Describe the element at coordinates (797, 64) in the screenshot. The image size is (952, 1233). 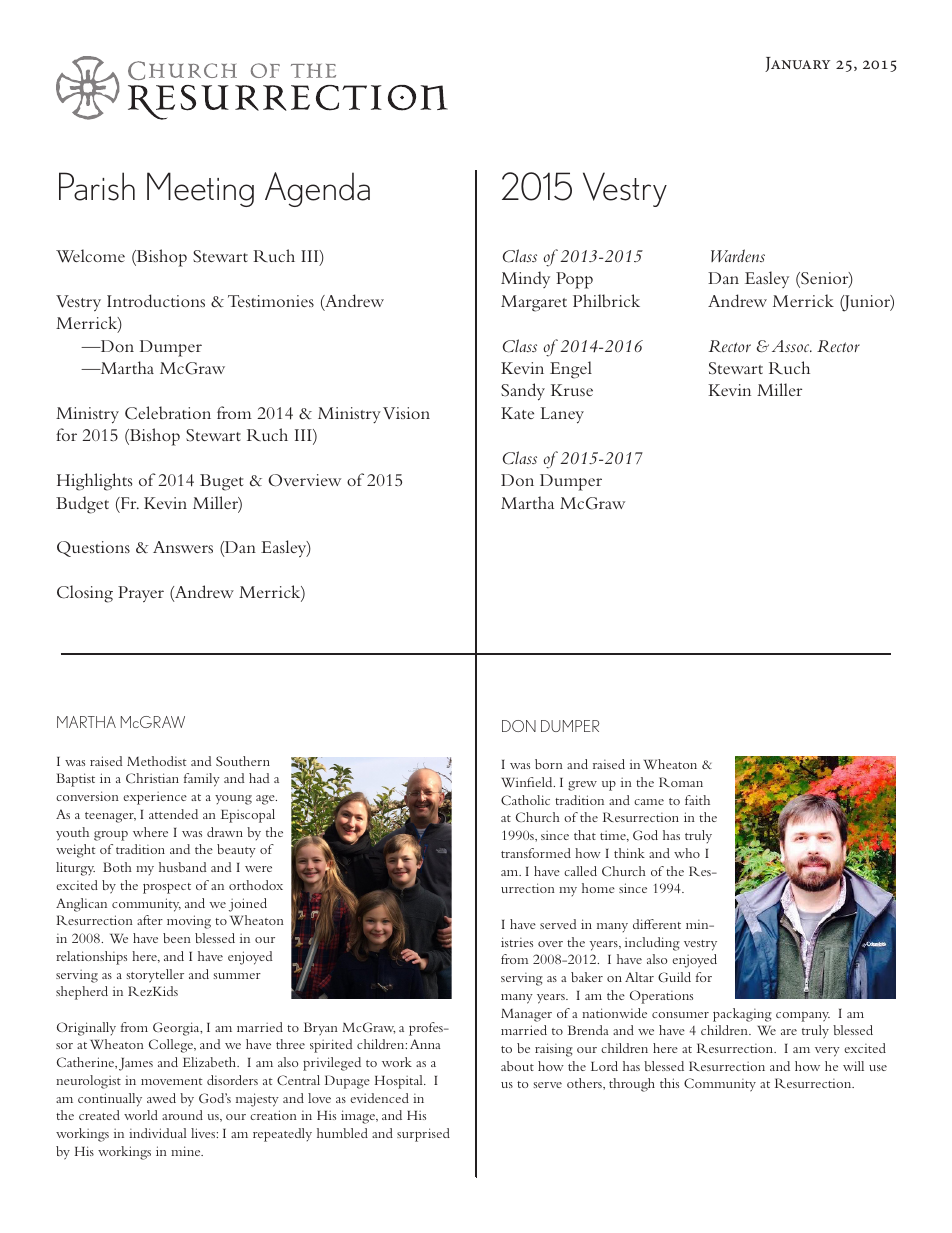
I see `January` at that location.
